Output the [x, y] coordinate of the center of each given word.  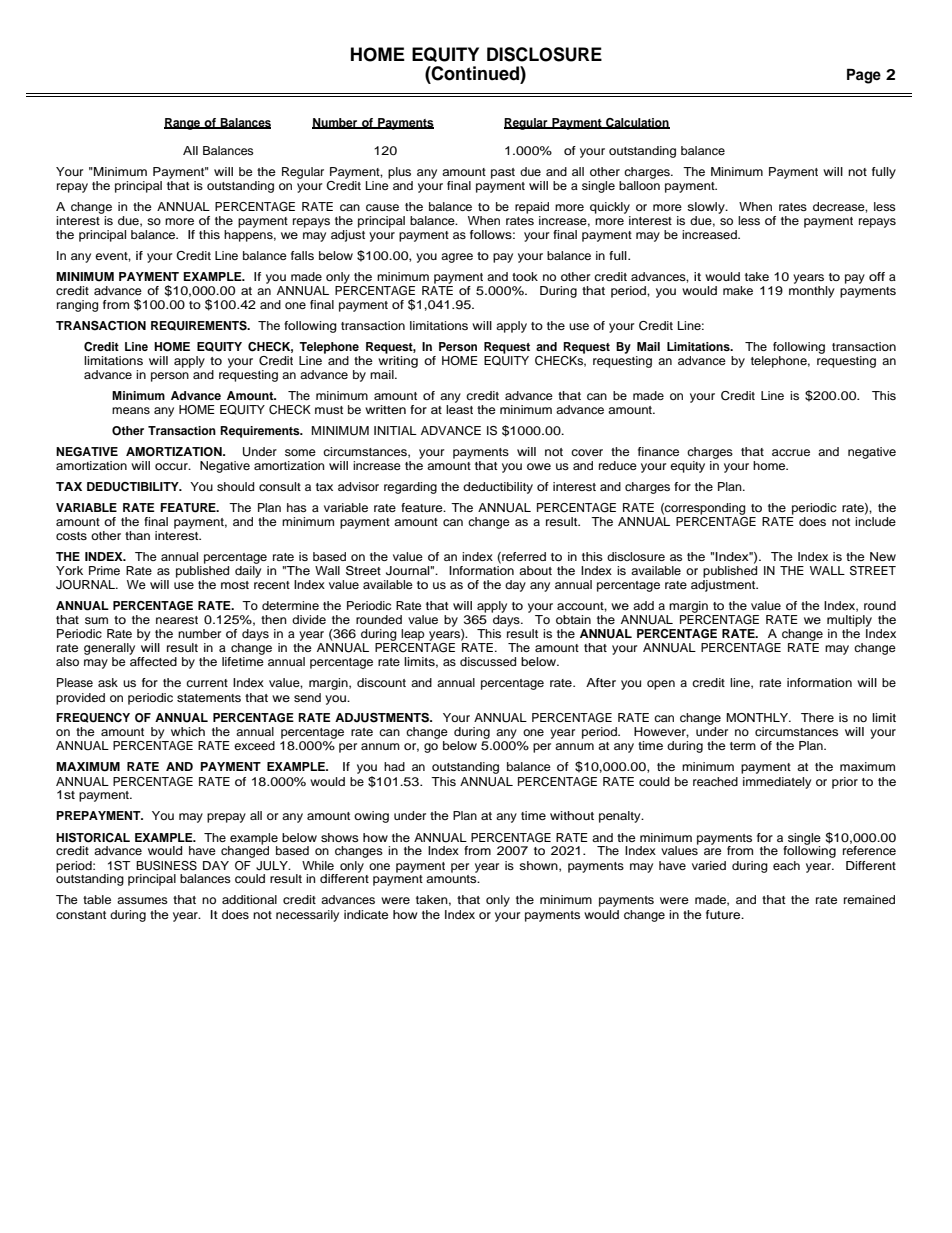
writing [398, 362]
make [738, 290]
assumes [142, 900]
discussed [488, 661]
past [503, 173]
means [131, 410]
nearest [177, 620]
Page [864, 76]
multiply [849, 621]
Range [183, 124]
